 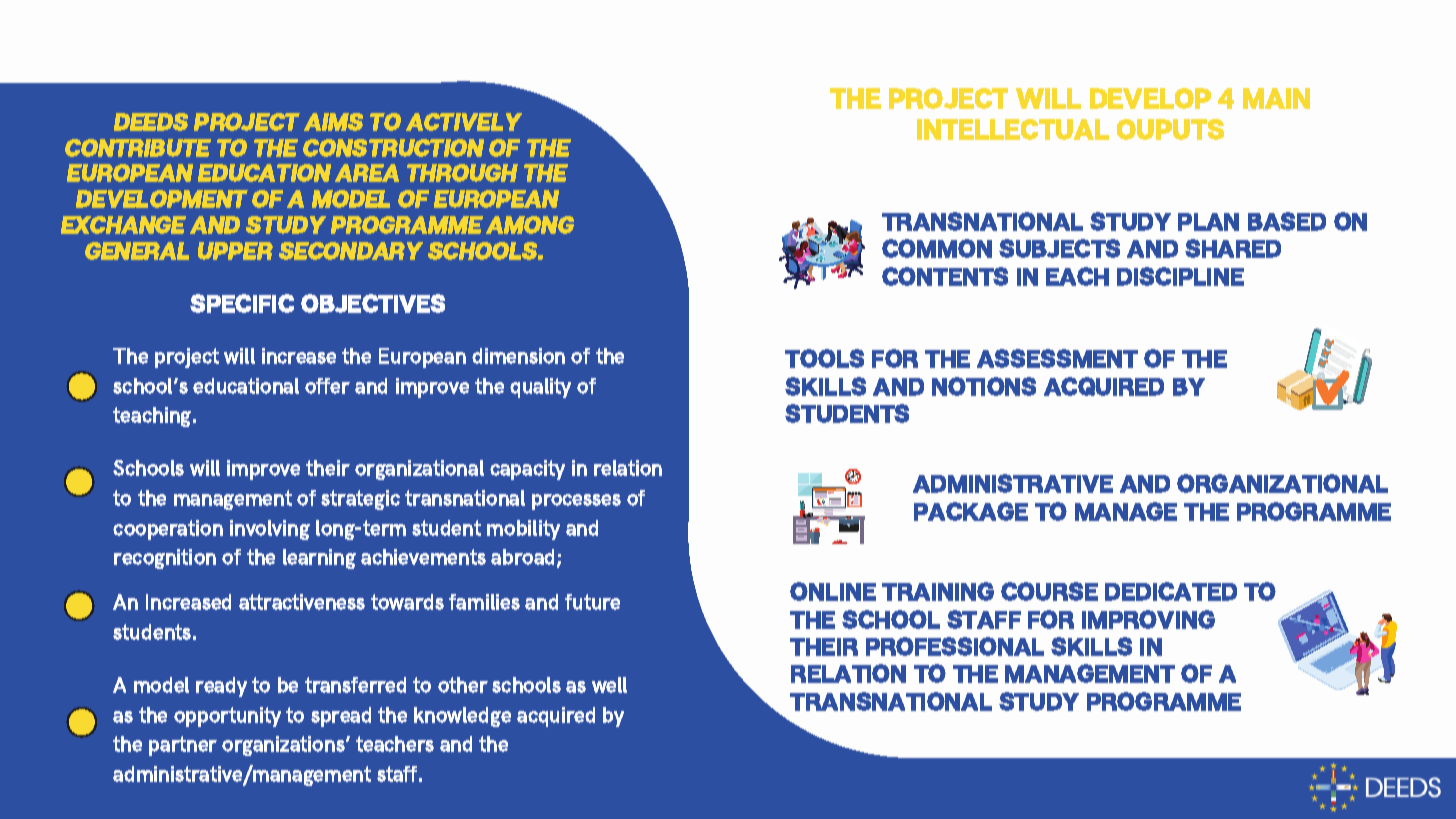 What do you see at coordinates (955, 646) in the image?
I see `PROFESSIONAL` at bounding box center [955, 646].
